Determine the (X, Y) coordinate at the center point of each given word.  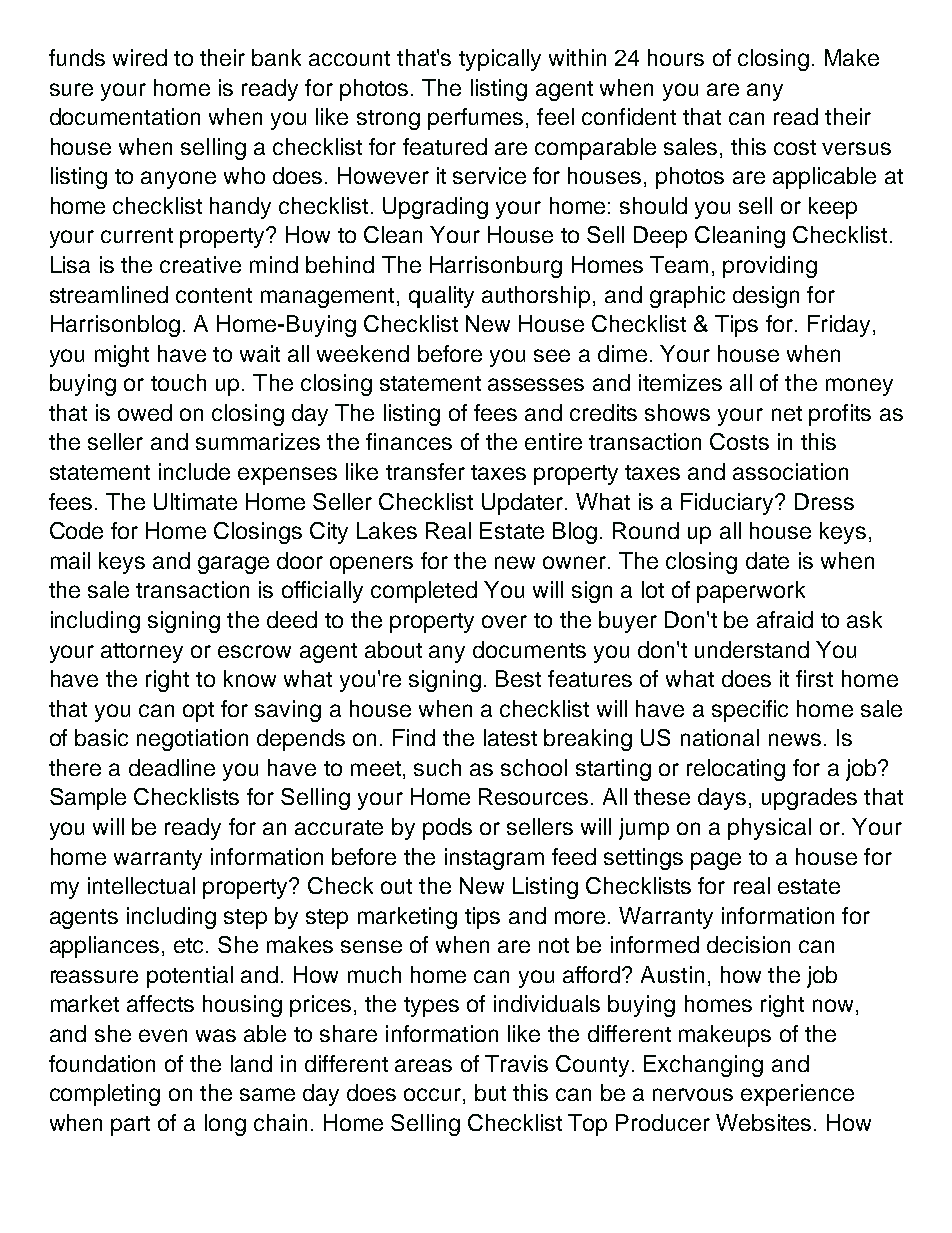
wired (140, 57)
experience (797, 1095)
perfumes (475, 119)
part (130, 1126)
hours (676, 57)
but (490, 1092)
